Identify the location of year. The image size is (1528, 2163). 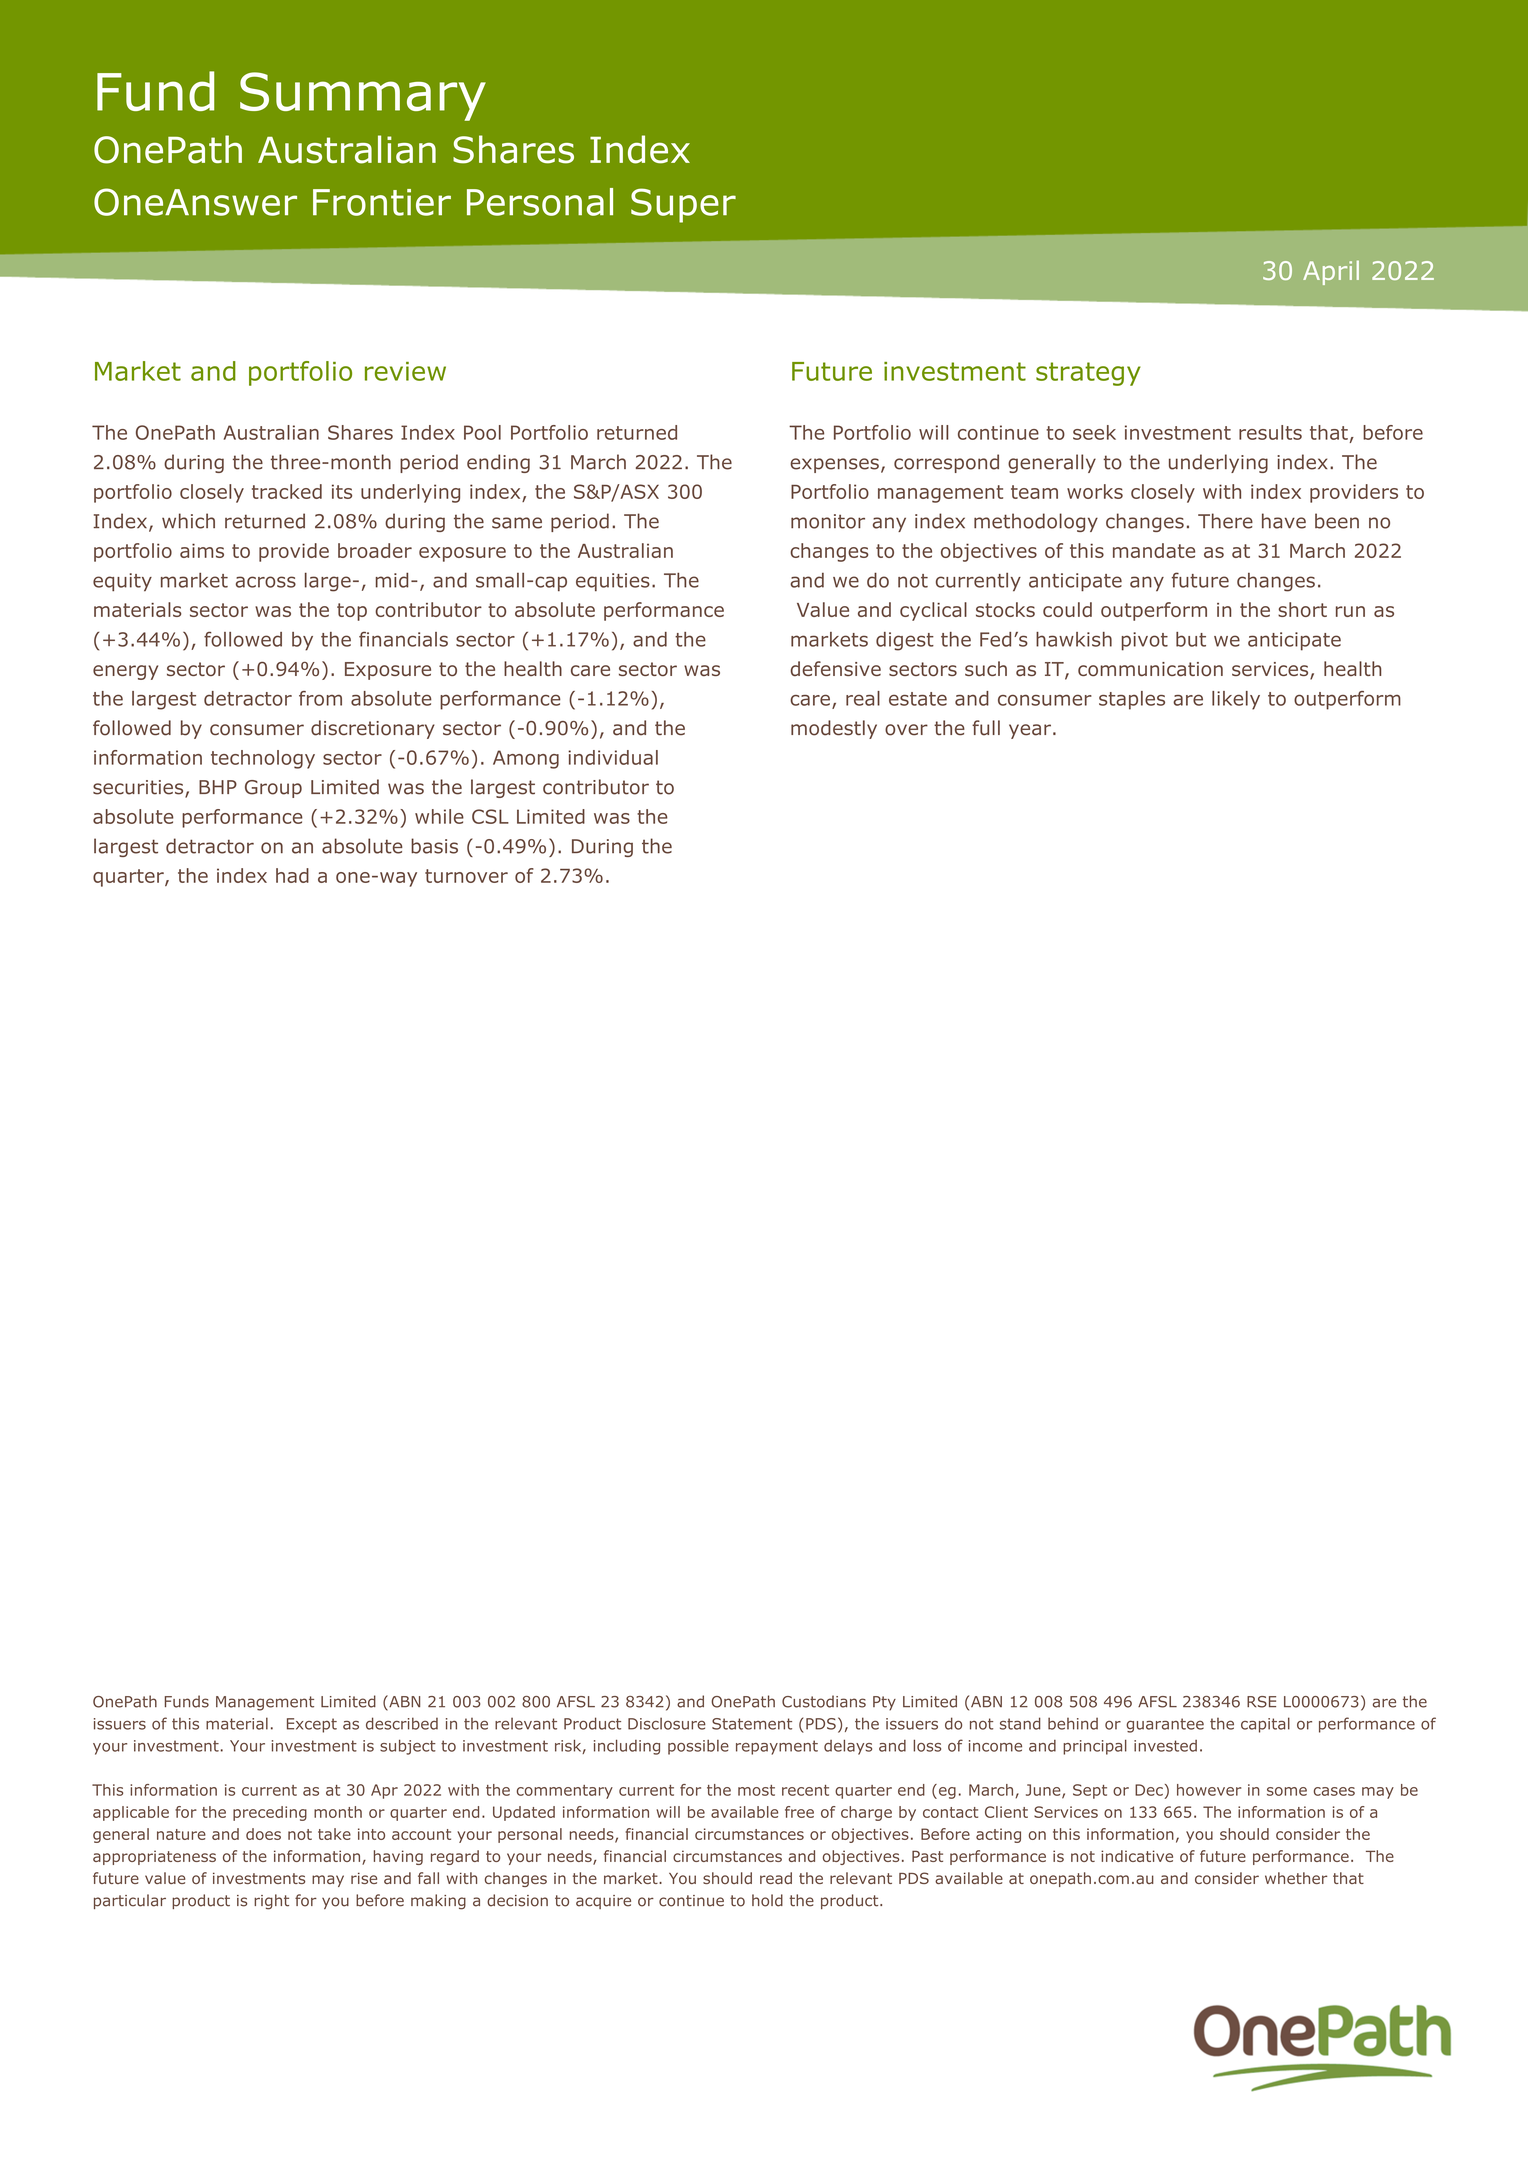
(1030, 731).
